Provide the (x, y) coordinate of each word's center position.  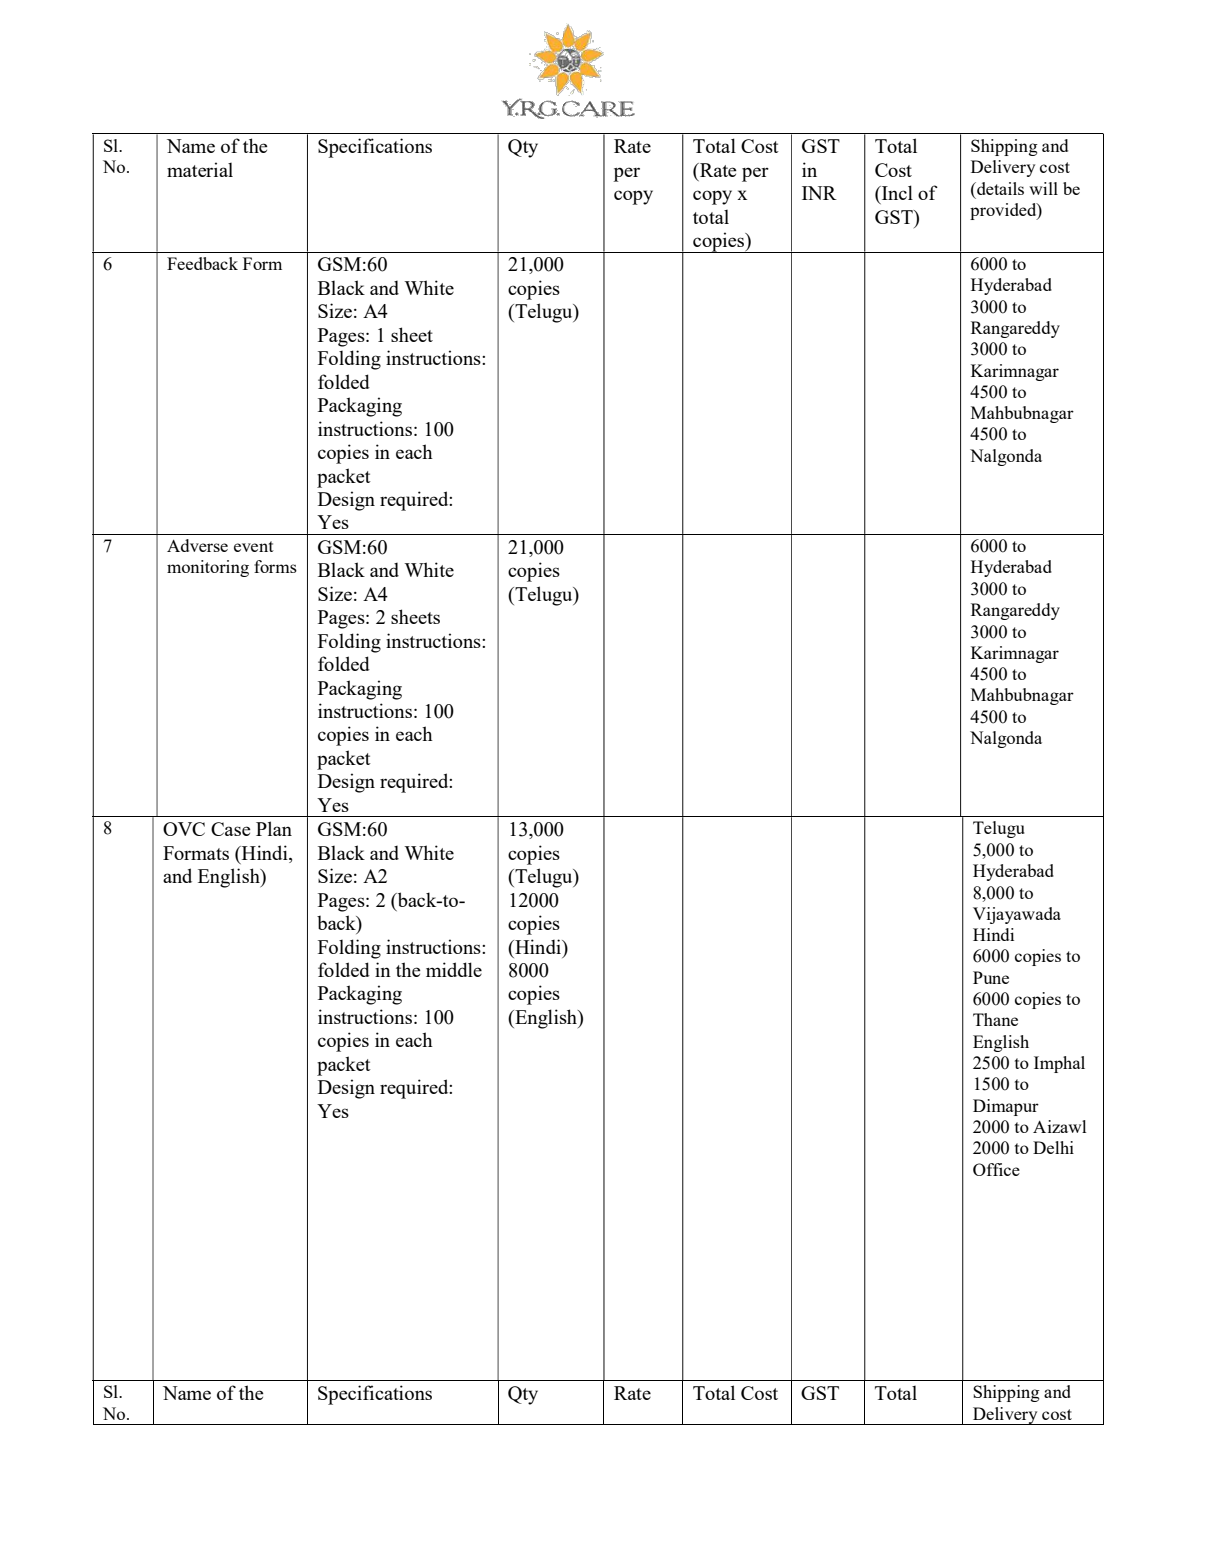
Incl (896, 192)
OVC (184, 829)
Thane (995, 1019)
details (999, 188)
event (254, 546)
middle (454, 969)
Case (231, 829)
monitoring (208, 568)
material (200, 169)
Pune (991, 977)
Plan (274, 828)
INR (819, 193)
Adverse (197, 545)
